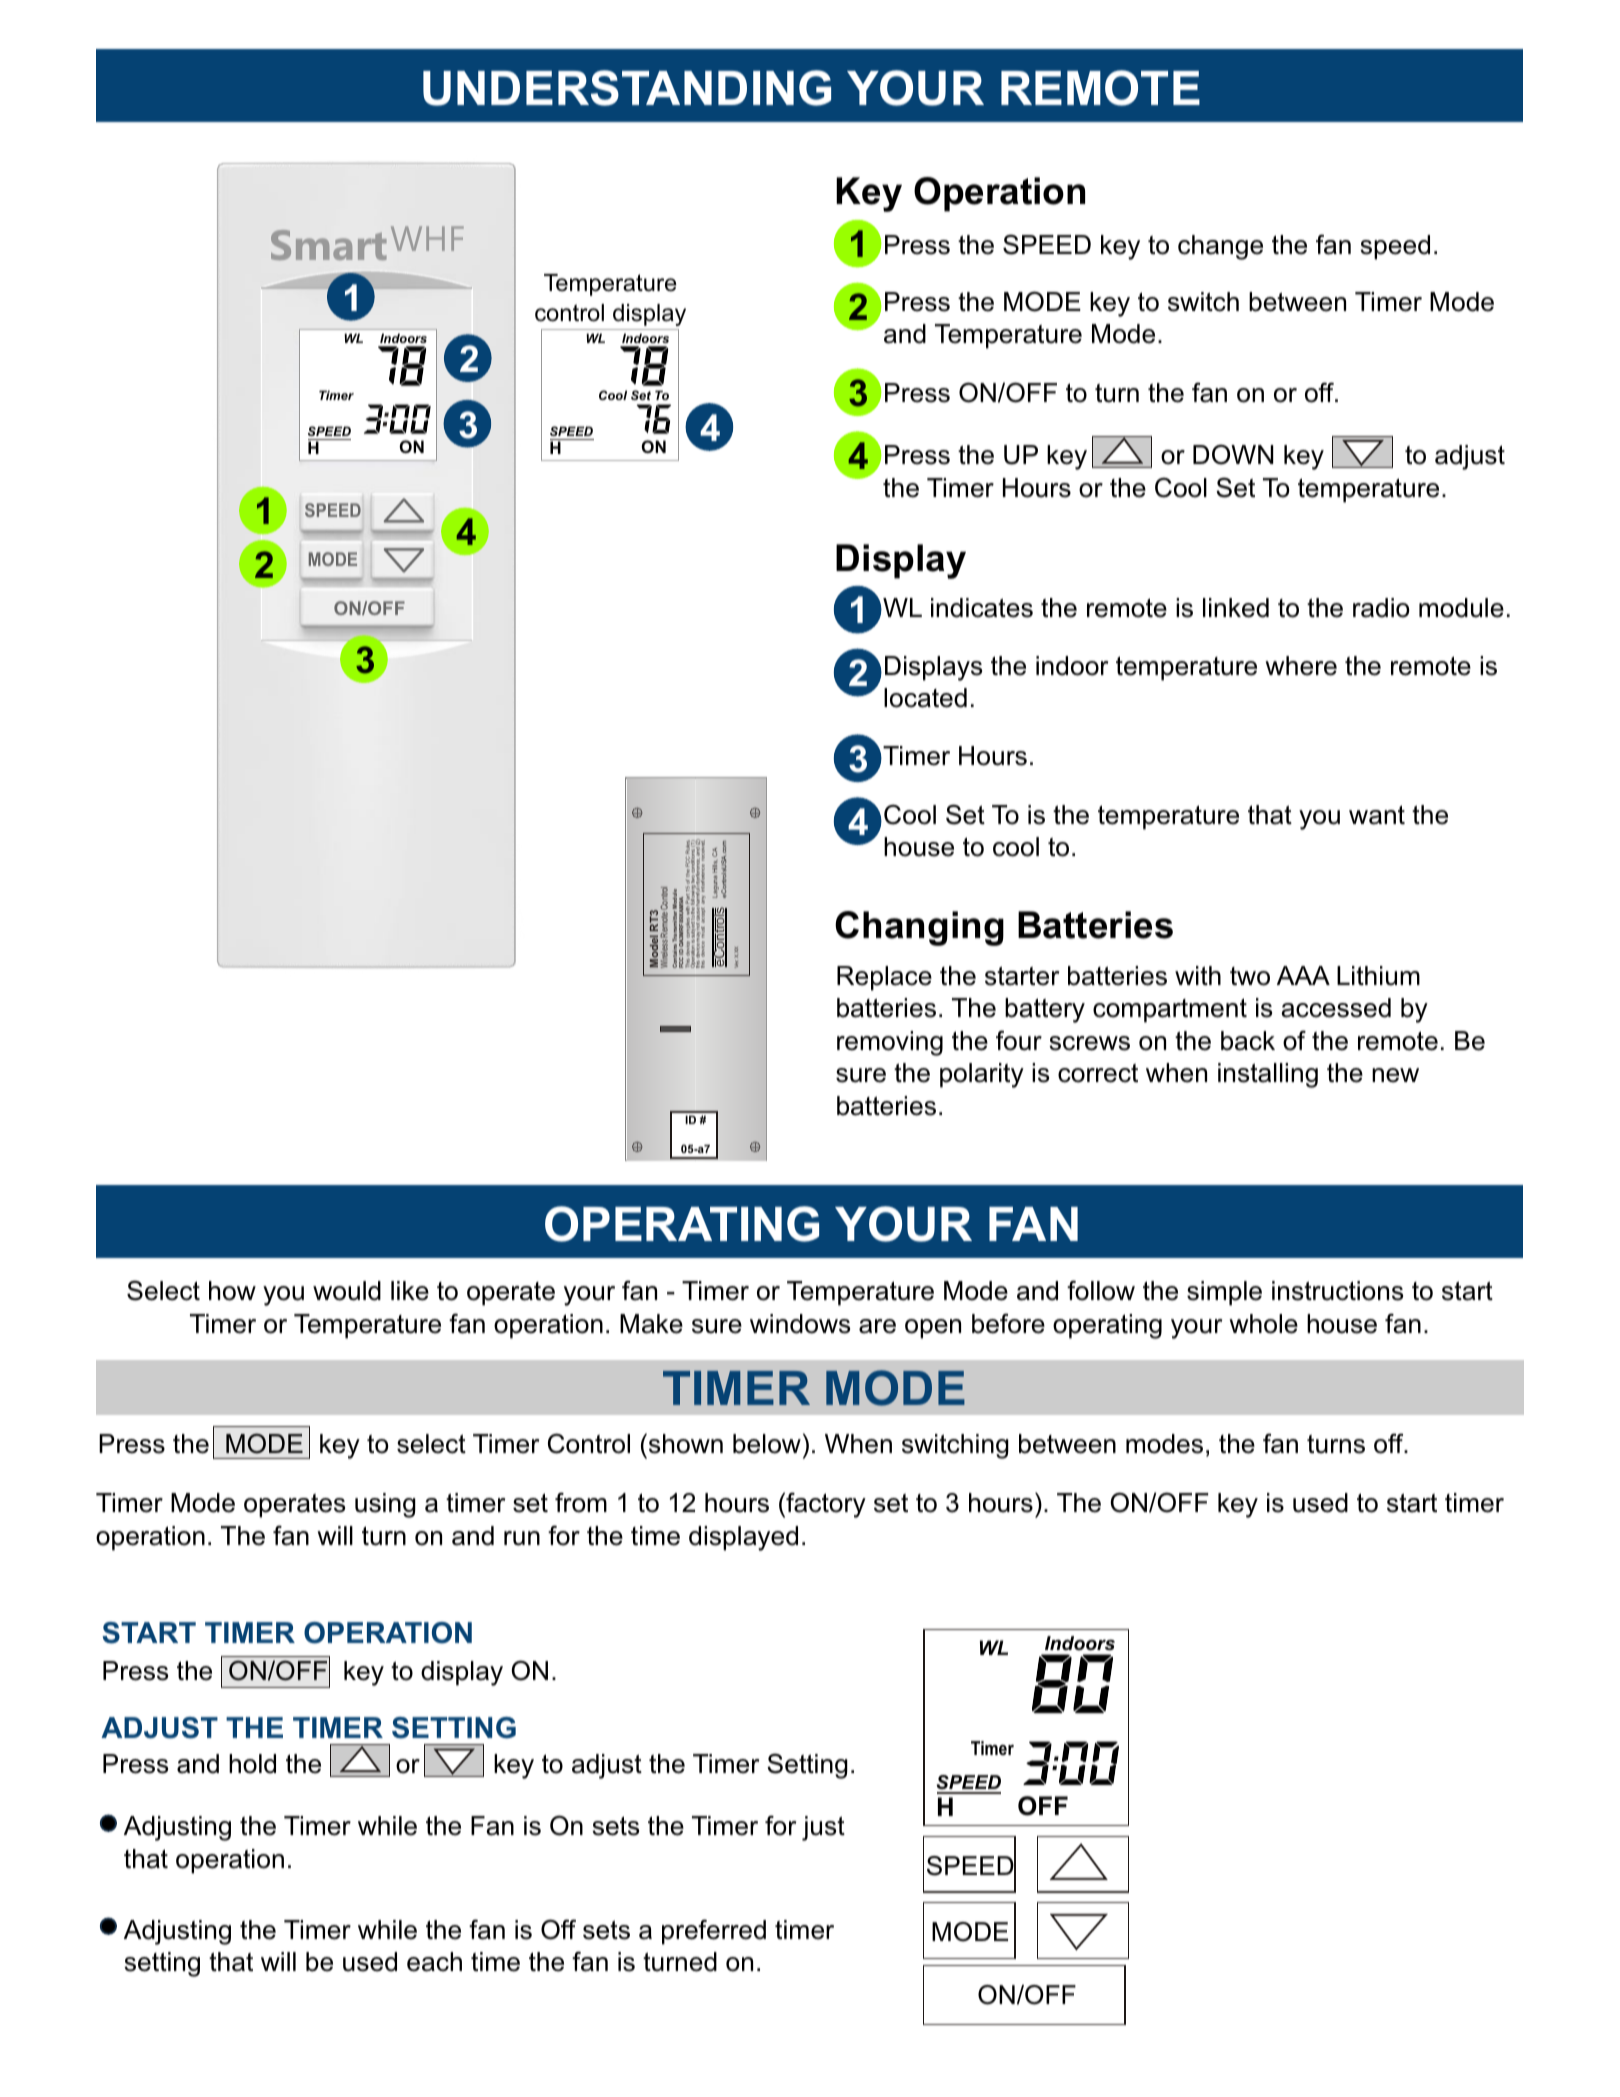  I want to click on located, so click(925, 698).
